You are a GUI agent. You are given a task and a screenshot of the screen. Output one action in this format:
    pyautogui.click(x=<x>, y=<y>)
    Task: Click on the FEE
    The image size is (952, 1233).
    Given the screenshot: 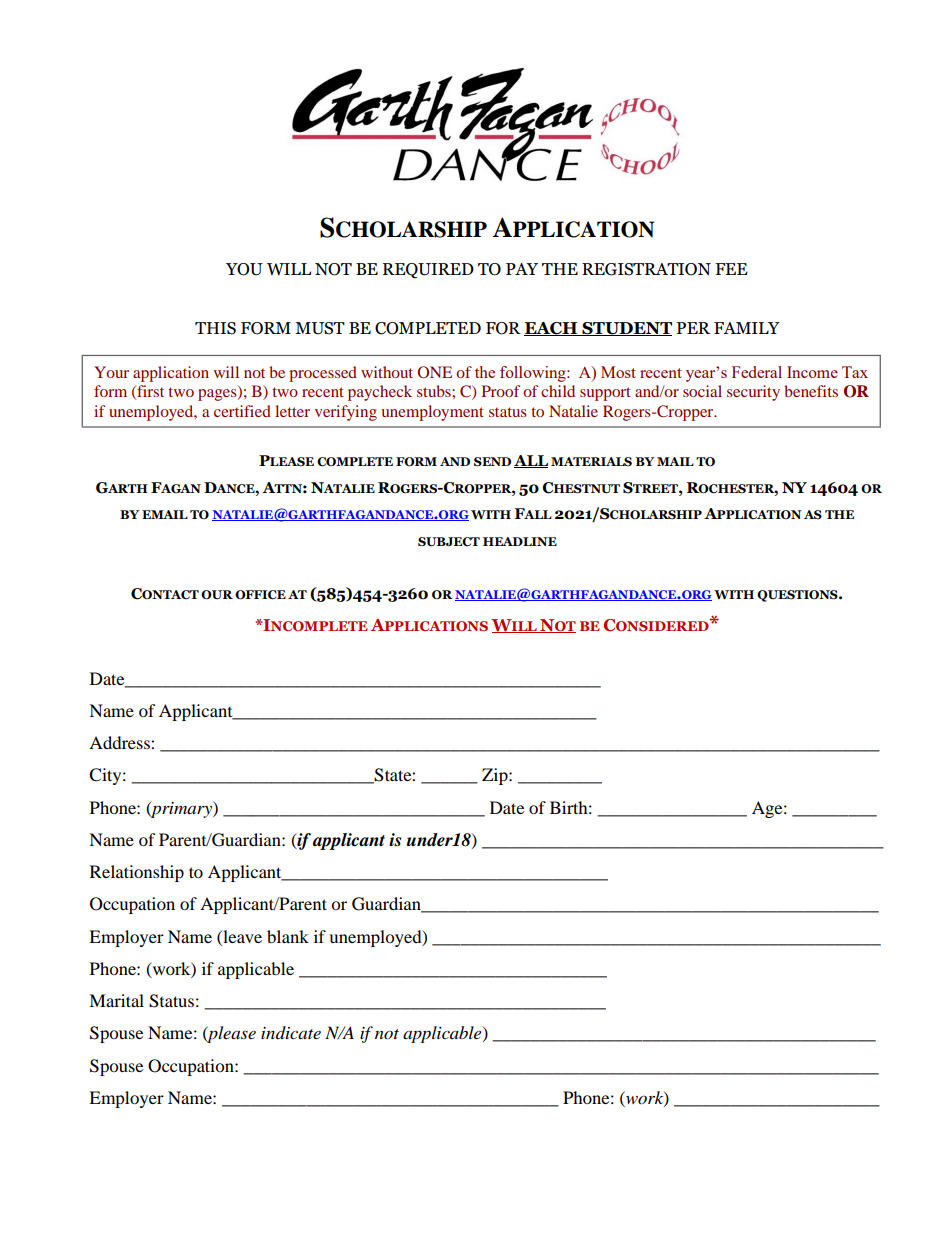 What is the action you would take?
    pyautogui.click(x=731, y=269)
